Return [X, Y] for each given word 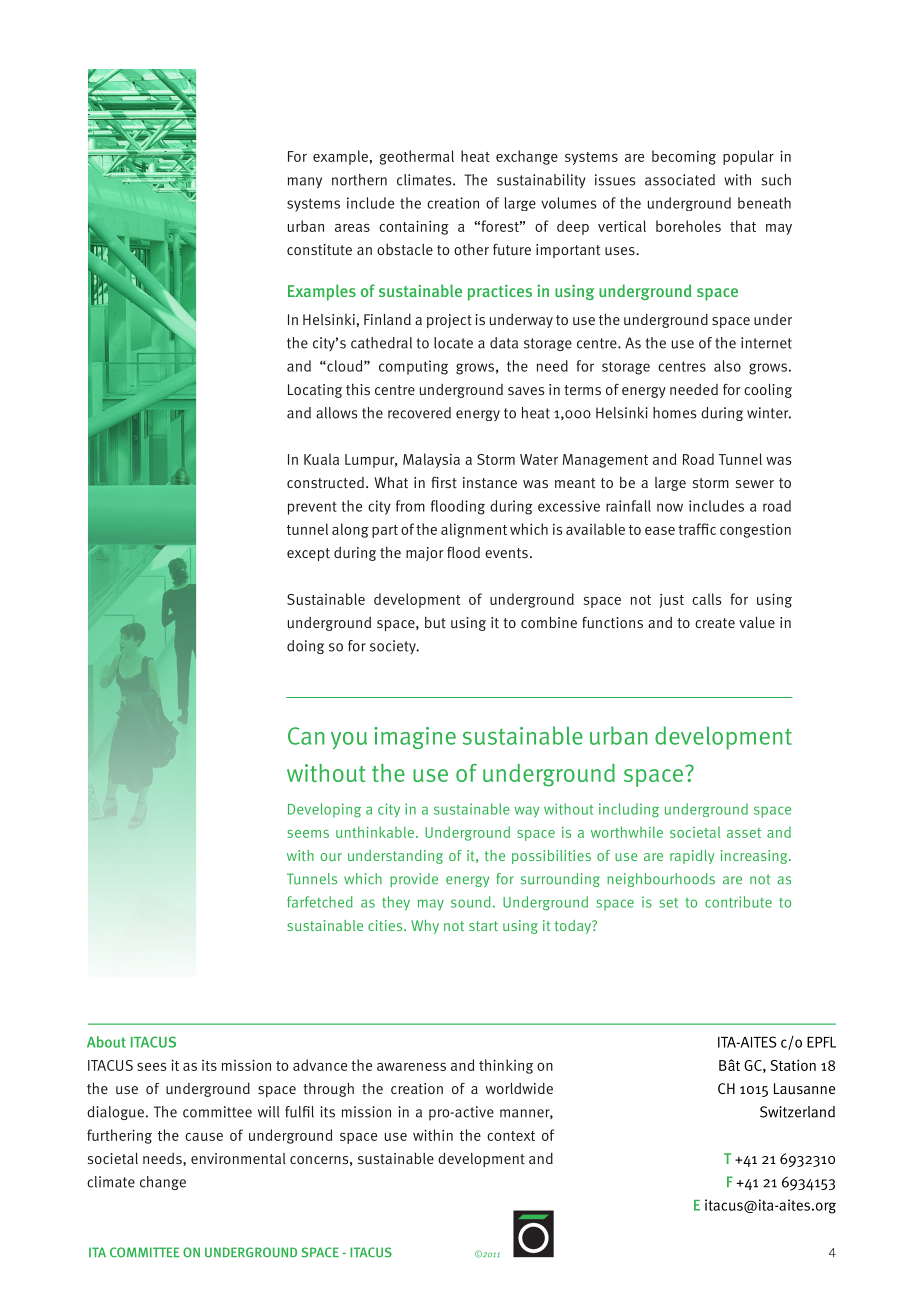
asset [744, 833]
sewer [755, 484]
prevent [312, 508]
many [305, 183]
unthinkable [375, 832]
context [511, 1136]
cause [204, 1136]
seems [308, 834]
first [444, 482]
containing [414, 227]
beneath [764, 203]
